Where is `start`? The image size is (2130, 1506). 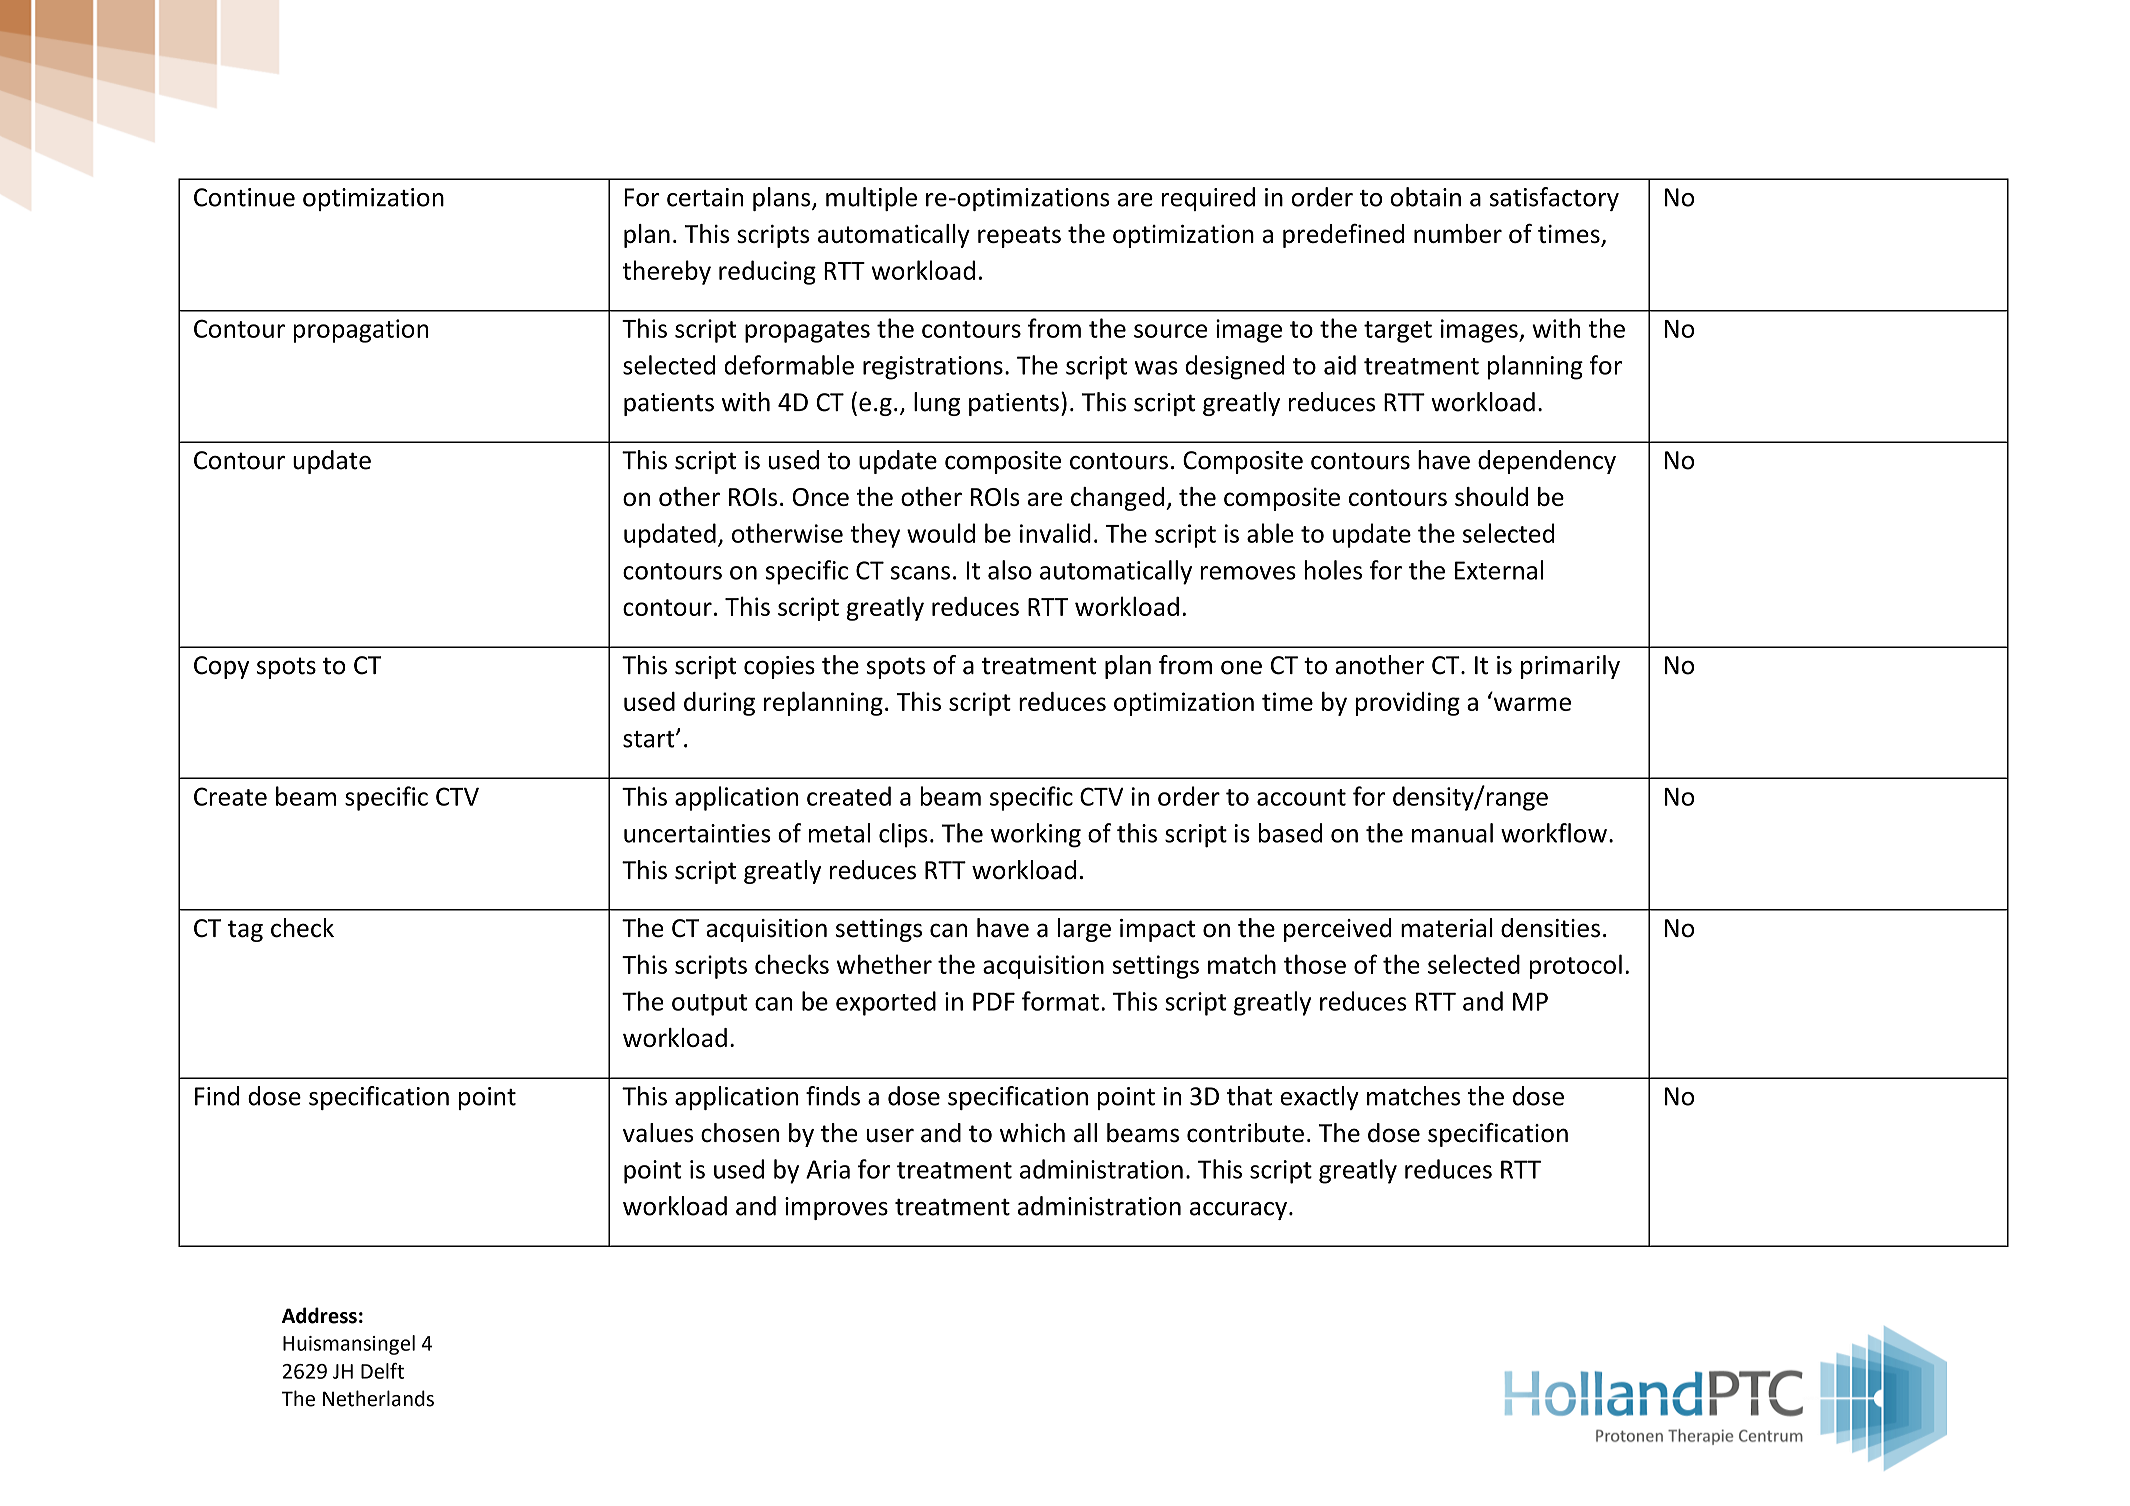 start is located at coordinates (650, 739).
